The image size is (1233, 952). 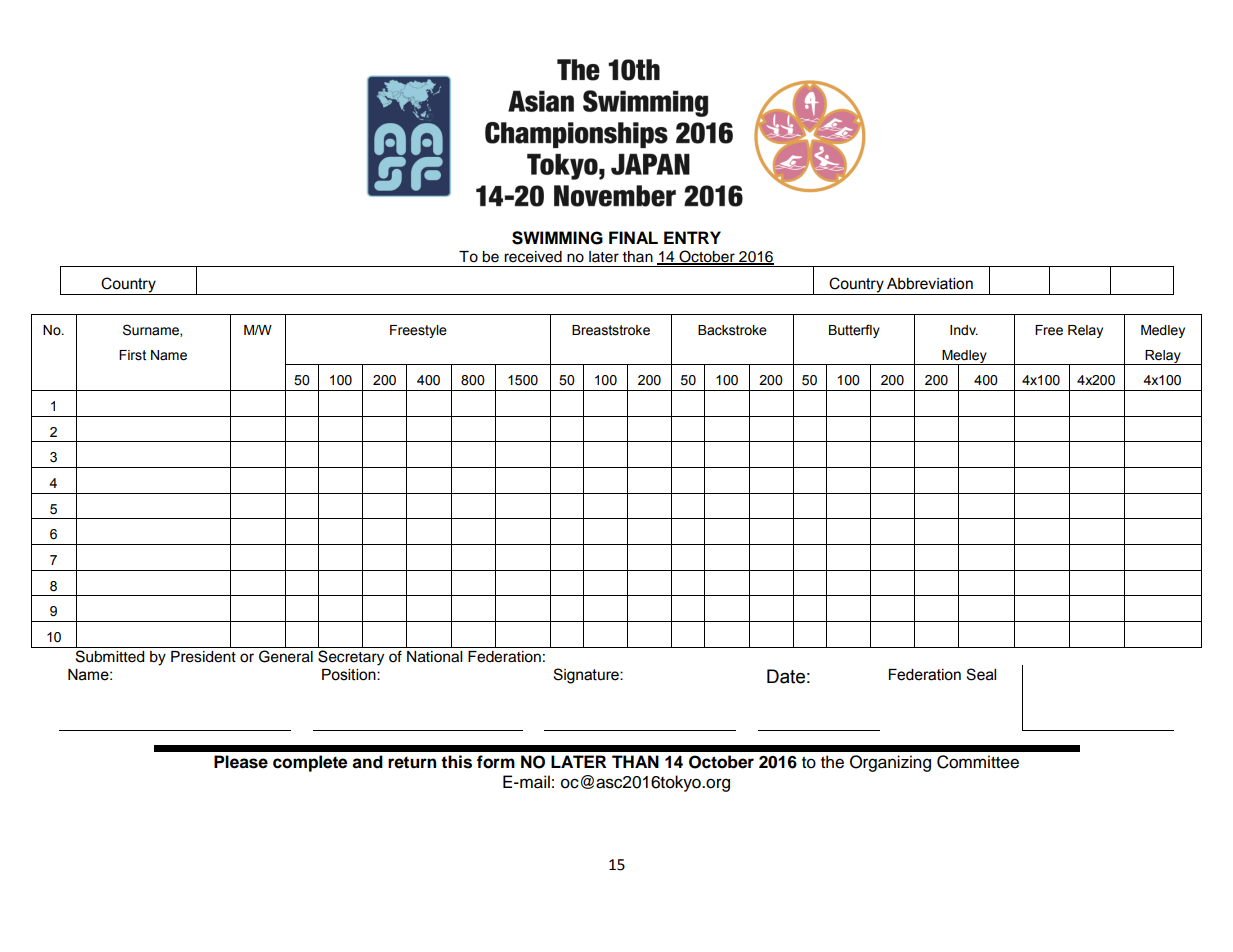 What do you see at coordinates (557, 238) in the screenshot?
I see `SWIMMING` at bounding box center [557, 238].
